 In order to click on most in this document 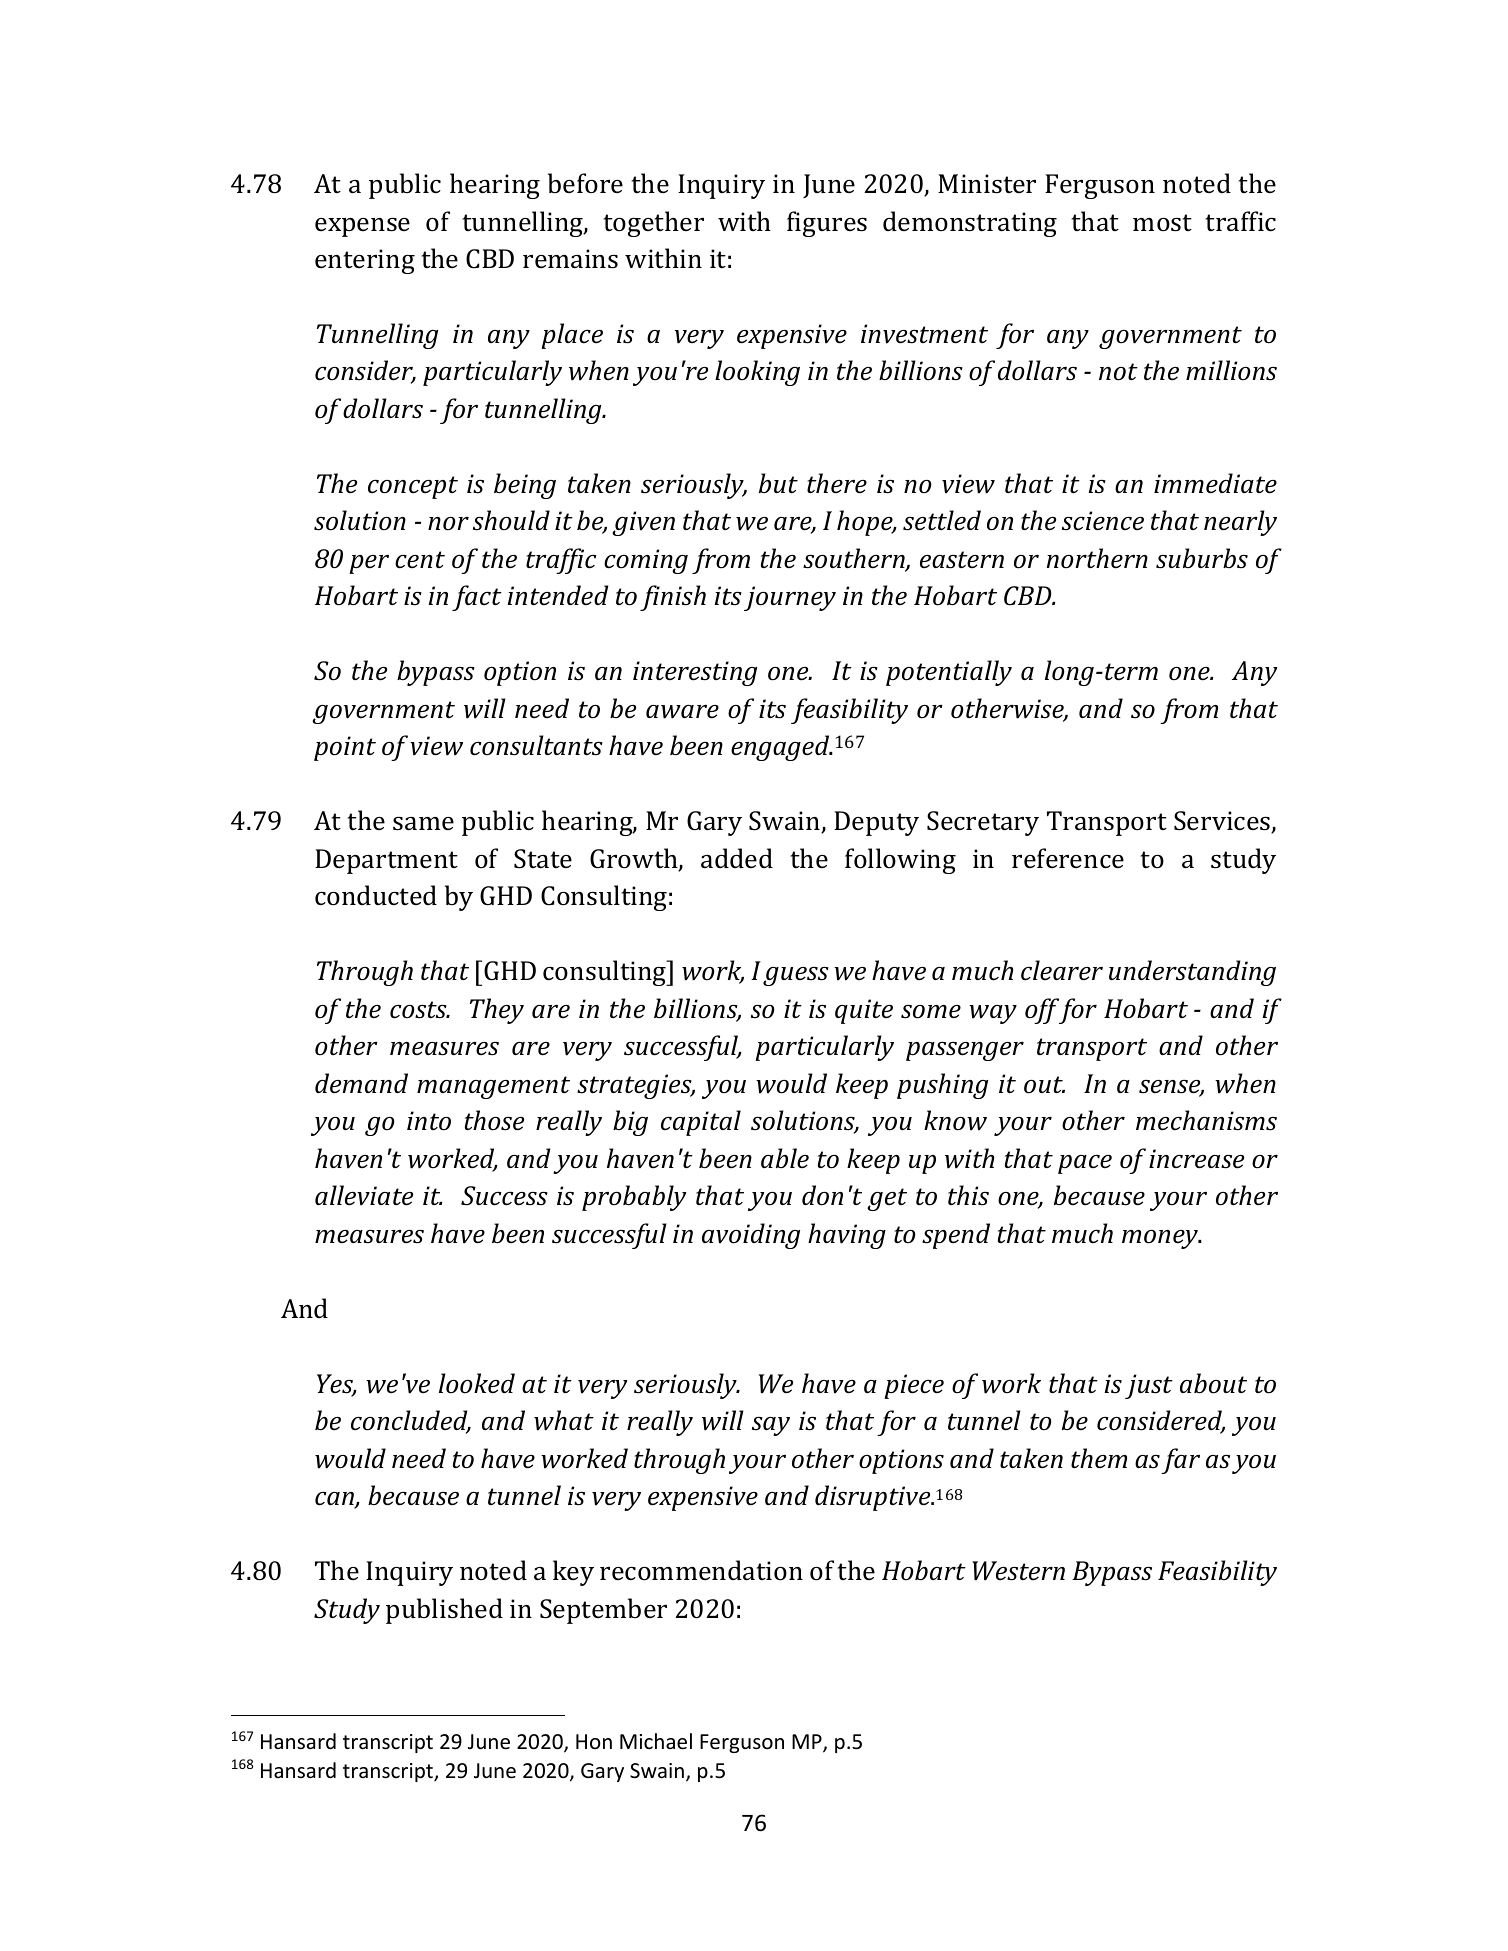, I will do `click(1162, 223)`.
